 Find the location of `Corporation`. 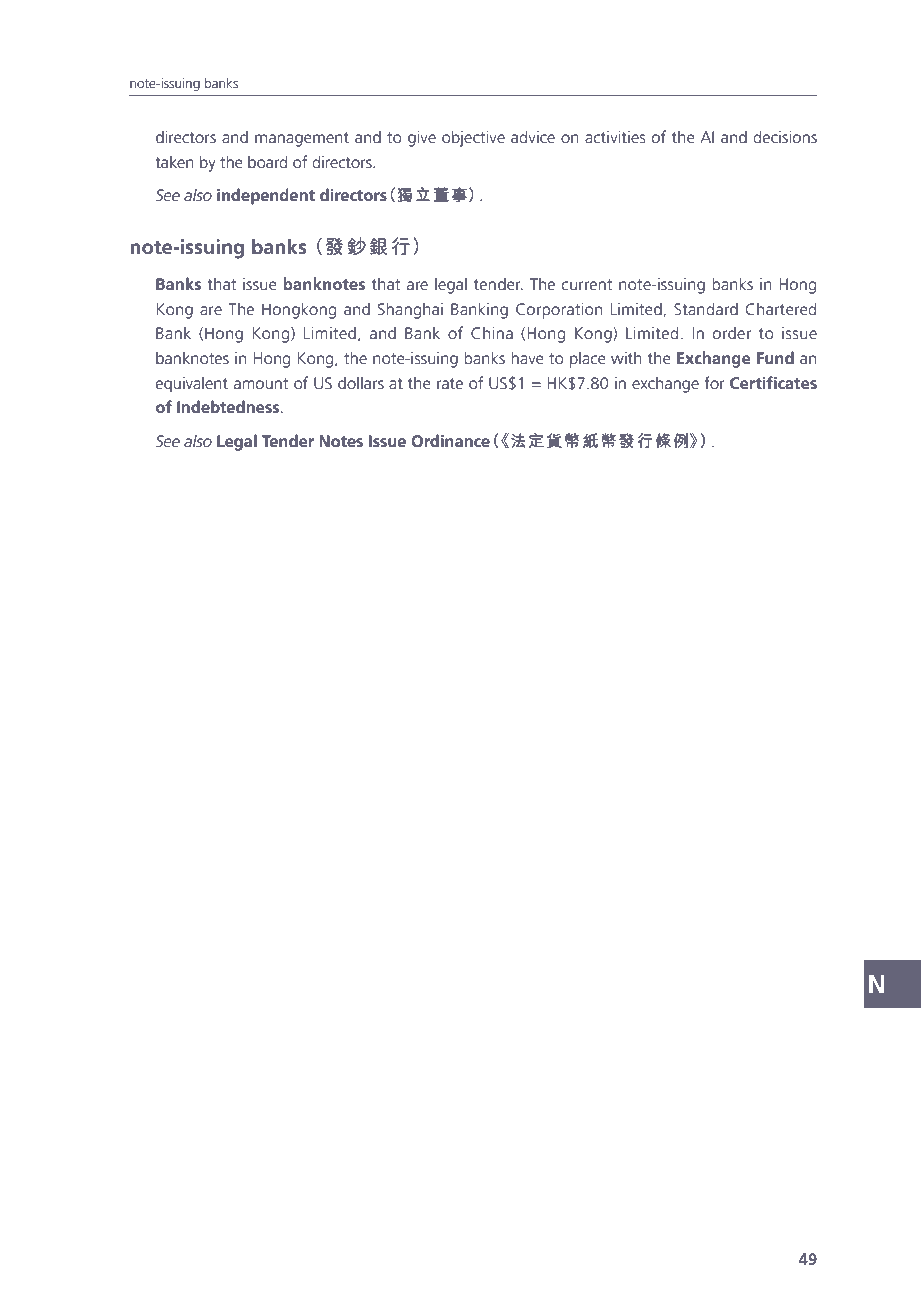

Corporation is located at coordinates (559, 311).
